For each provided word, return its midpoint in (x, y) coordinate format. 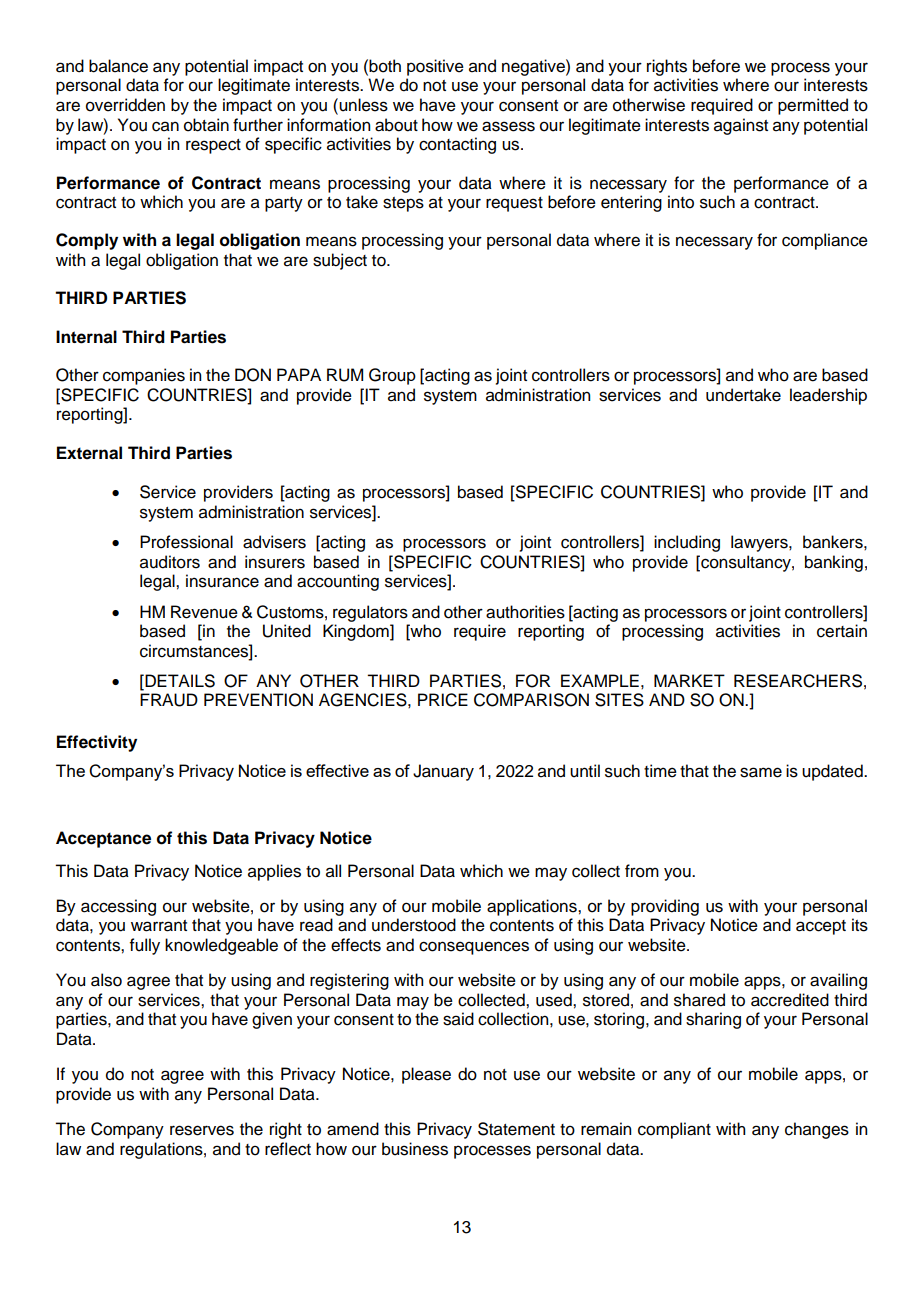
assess (508, 126)
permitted (813, 106)
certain (842, 631)
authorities (525, 612)
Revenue (204, 612)
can (165, 126)
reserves (202, 1130)
